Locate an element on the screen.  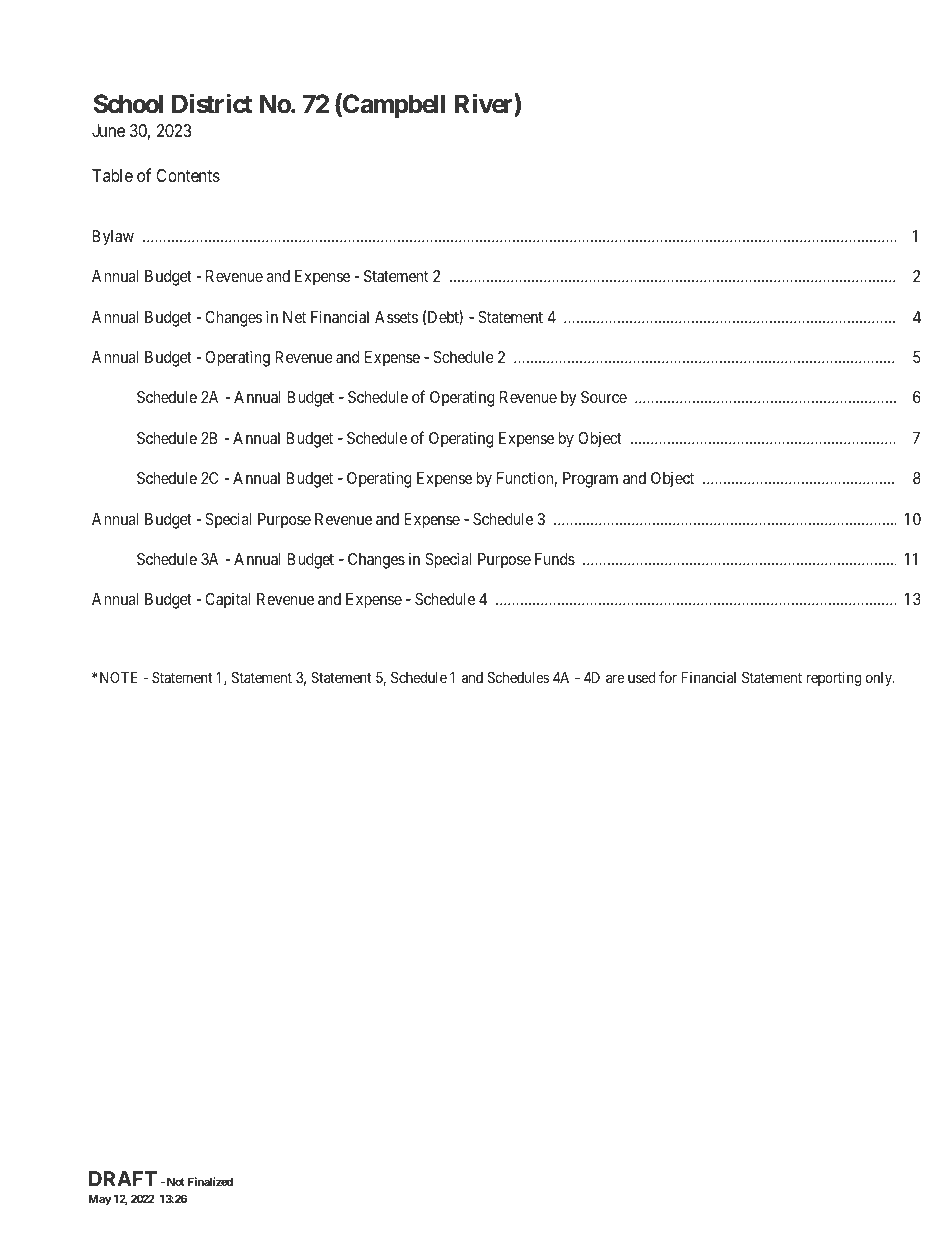
DRAFT is located at coordinates (123, 1178).
